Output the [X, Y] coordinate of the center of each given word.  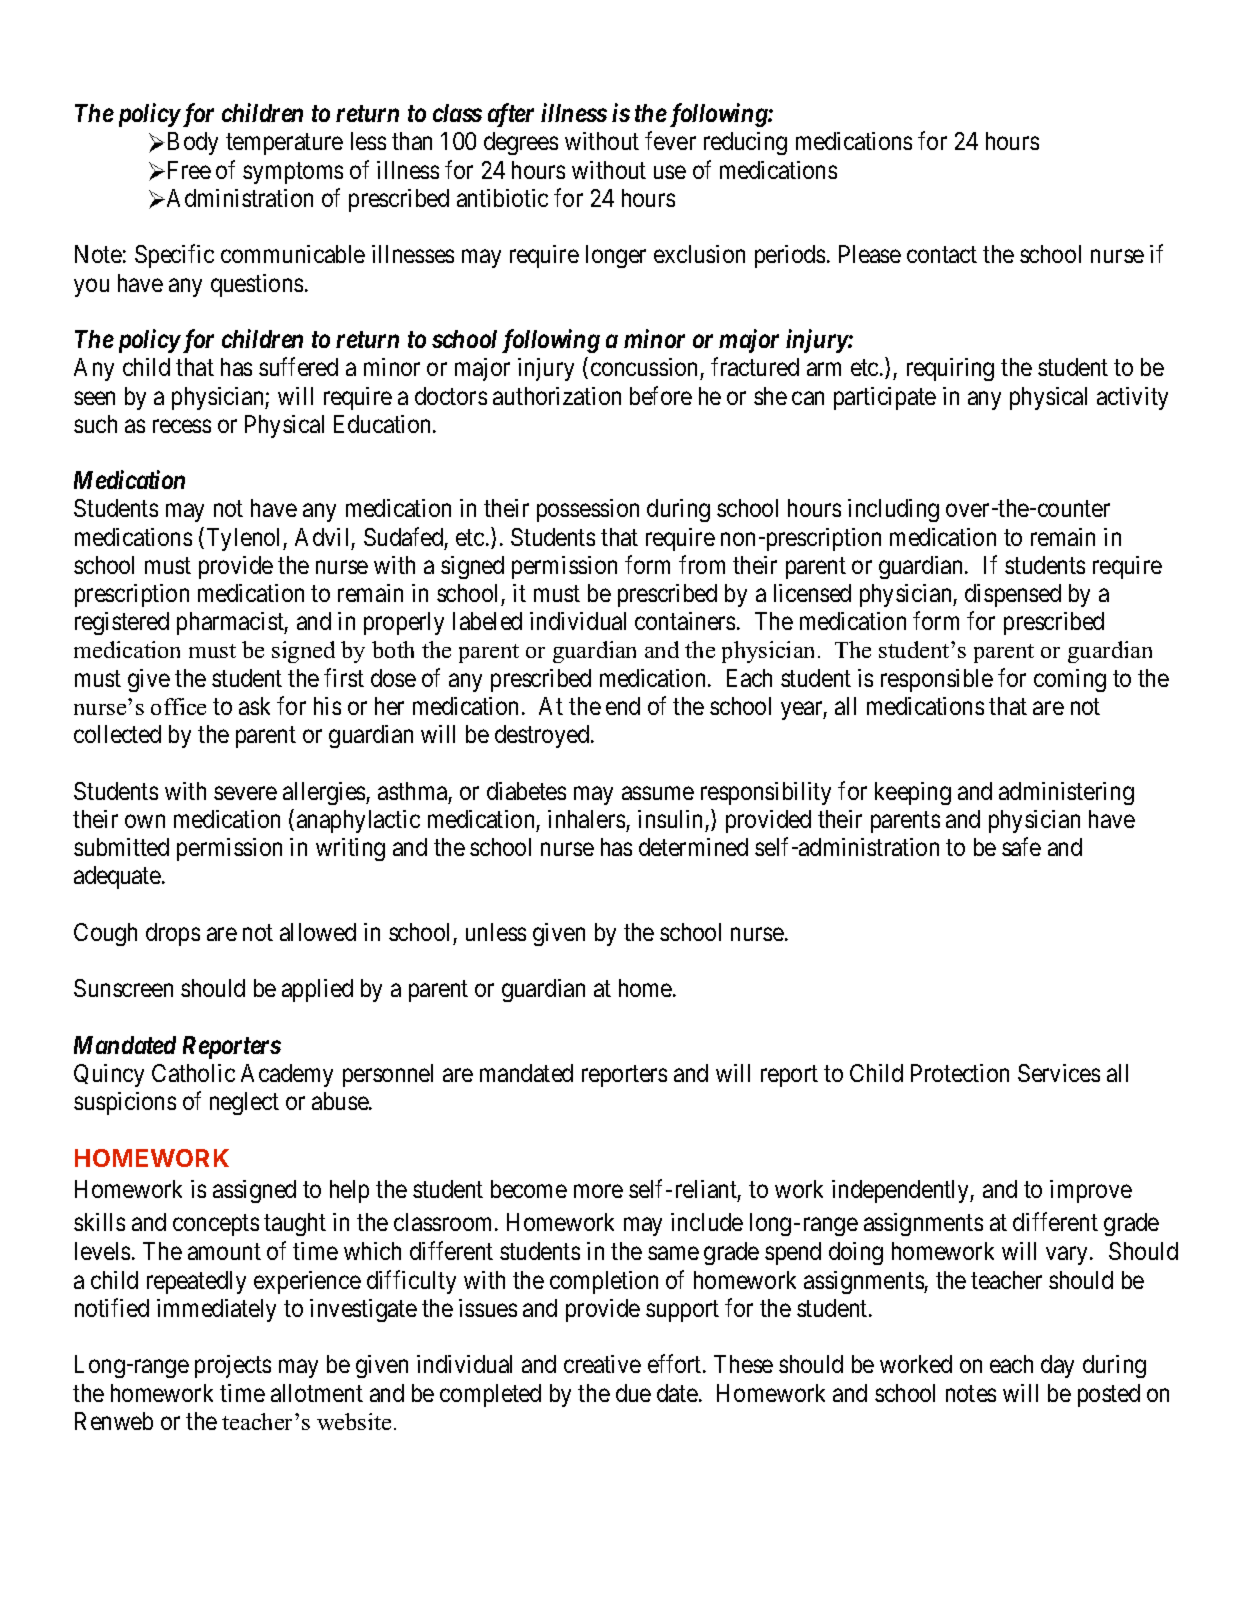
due [633, 1393]
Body [193, 143]
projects [233, 1366]
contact [942, 255]
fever [670, 141]
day [1057, 1366]
